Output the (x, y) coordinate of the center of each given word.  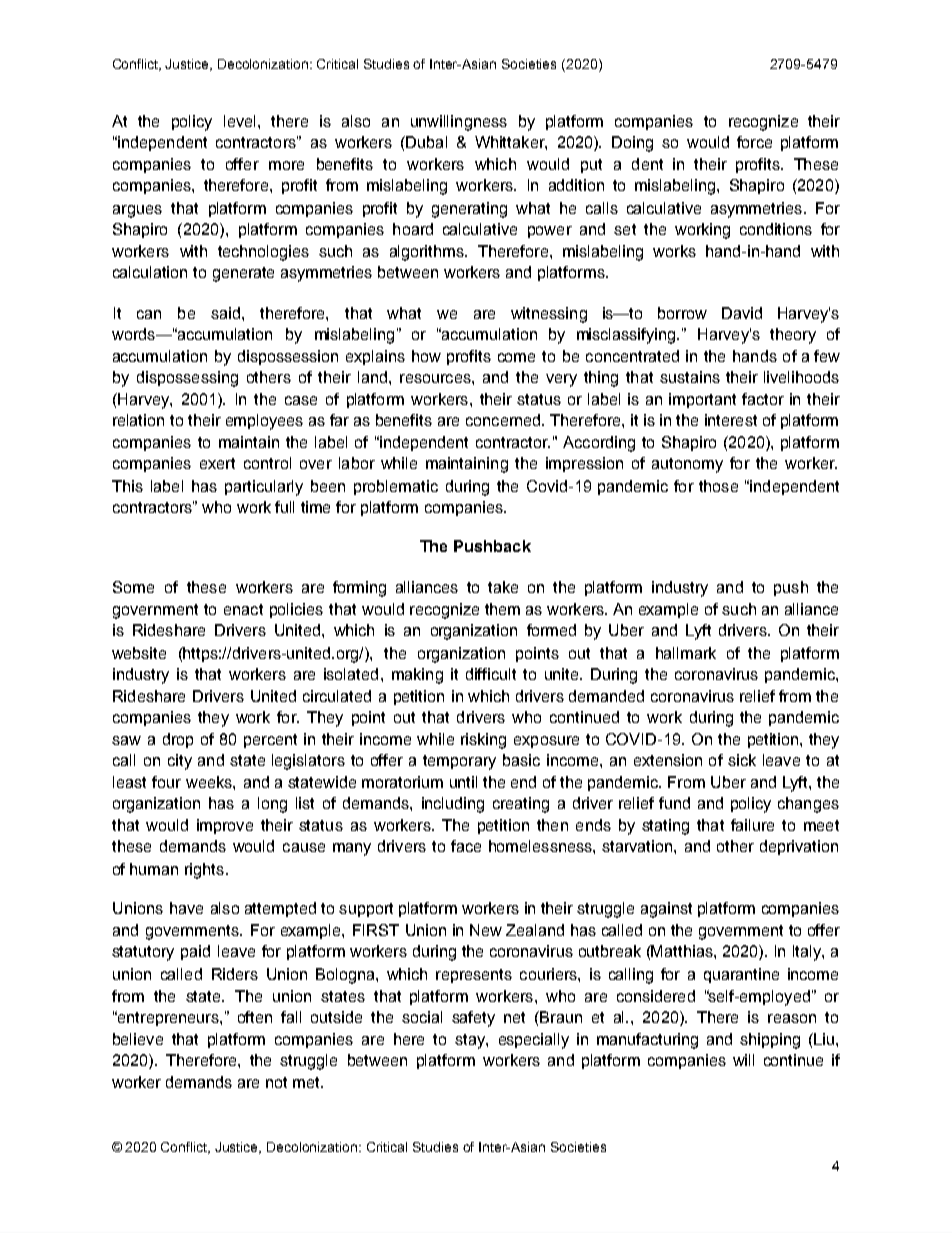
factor (763, 399)
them (502, 609)
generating (469, 210)
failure (752, 825)
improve (225, 826)
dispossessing (187, 379)
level (239, 121)
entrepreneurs (168, 1018)
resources (436, 378)
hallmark (686, 653)
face (466, 846)
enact (243, 609)
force (754, 142)
